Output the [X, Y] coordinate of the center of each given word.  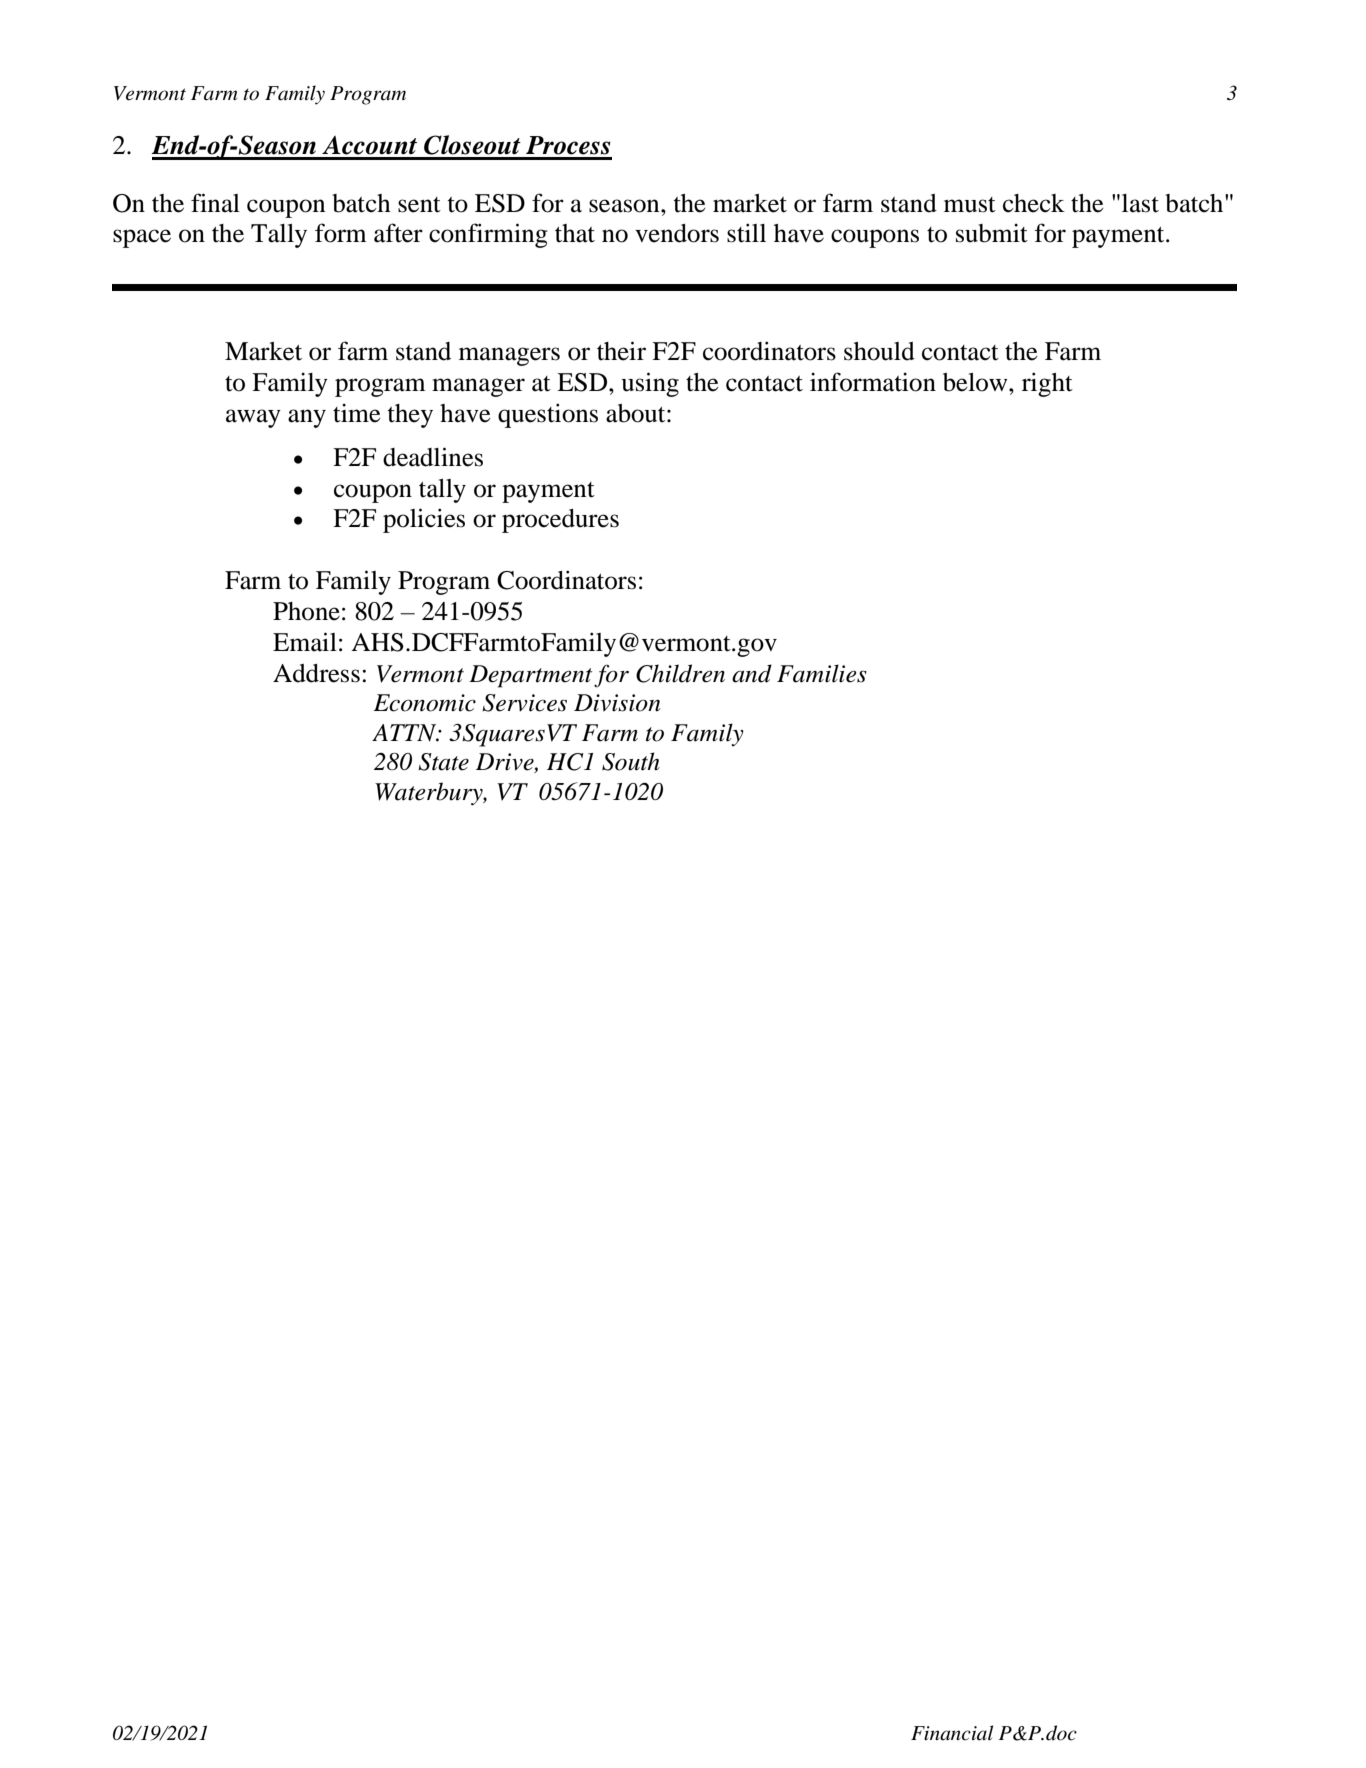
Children [680, 673]
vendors [677, 233]
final [215, 203]
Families [822, 673]
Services [524, 703]
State [443, 762]
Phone [306, 611]
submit [992, 233]
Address [316, 673]
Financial [952, 1733]
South [631, 761]
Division [617, 703]
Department [530, 676]
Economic [424, 703]
